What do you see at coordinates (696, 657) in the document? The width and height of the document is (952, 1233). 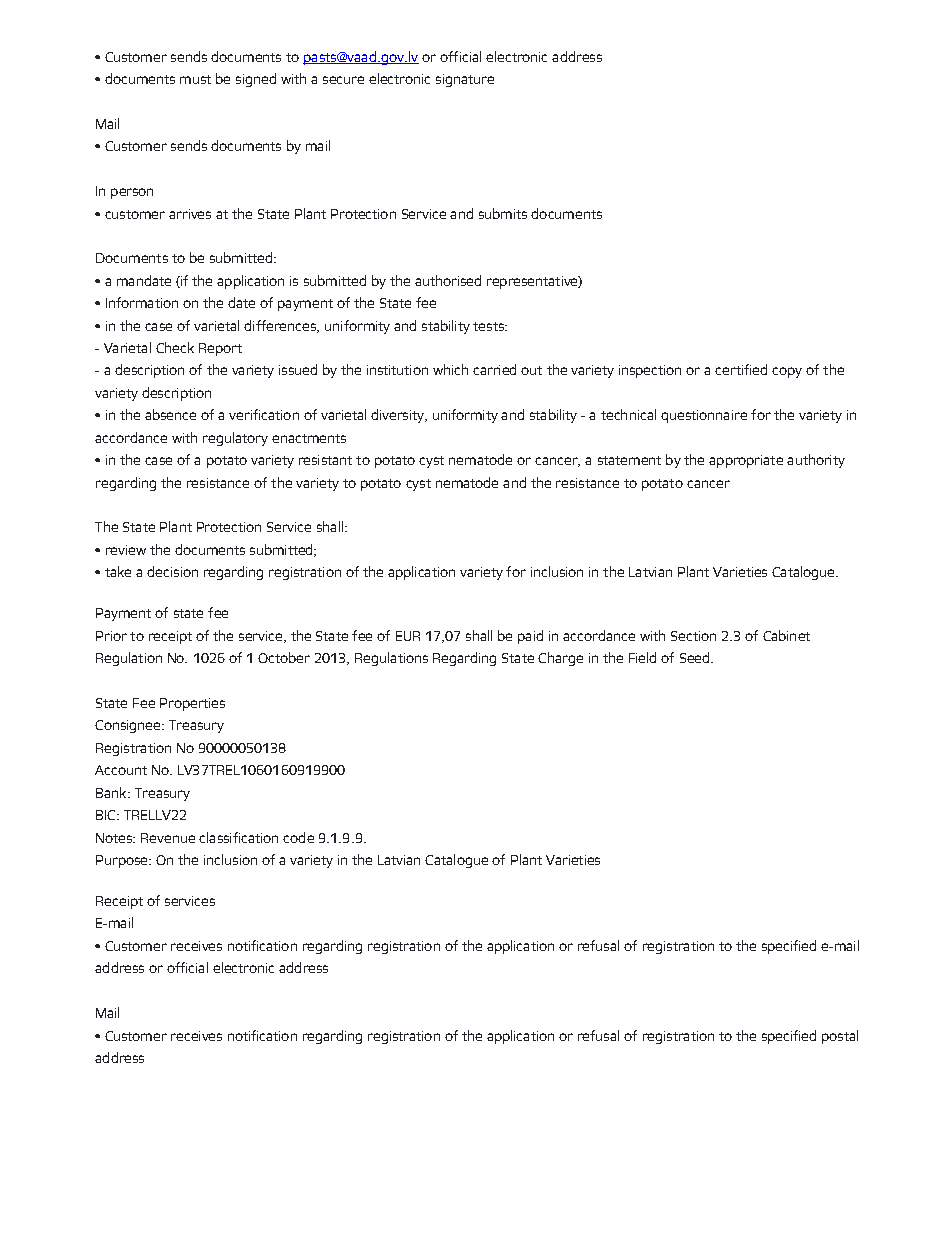 I see `Seed` at bounding box center [696, 657].
